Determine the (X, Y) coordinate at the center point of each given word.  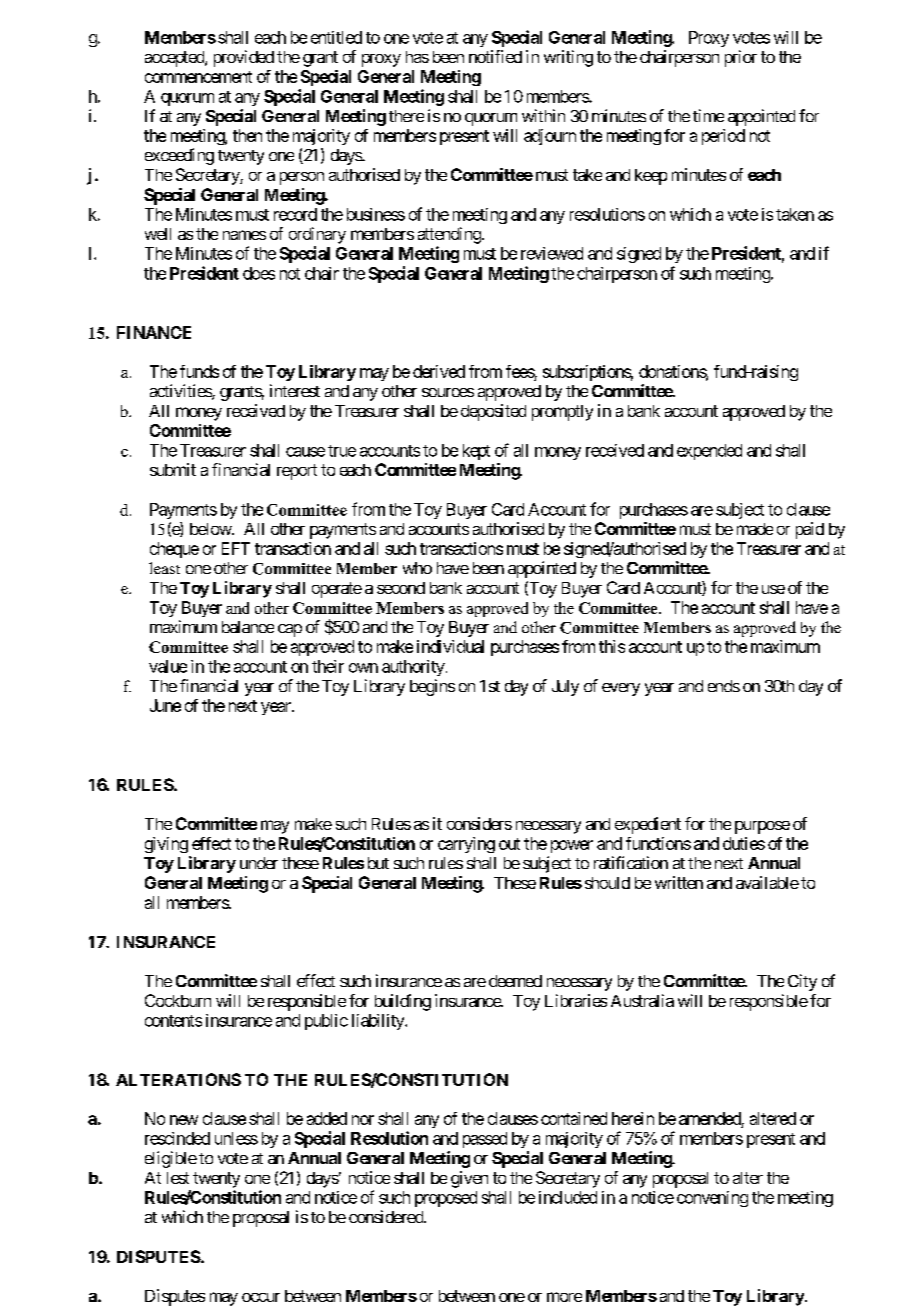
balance (248, 627)
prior (741, 58)
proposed (446, 1199)
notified (495, 56)
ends (724, 686)
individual (450, 646)
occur (261, 1297)
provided (244, 58)
